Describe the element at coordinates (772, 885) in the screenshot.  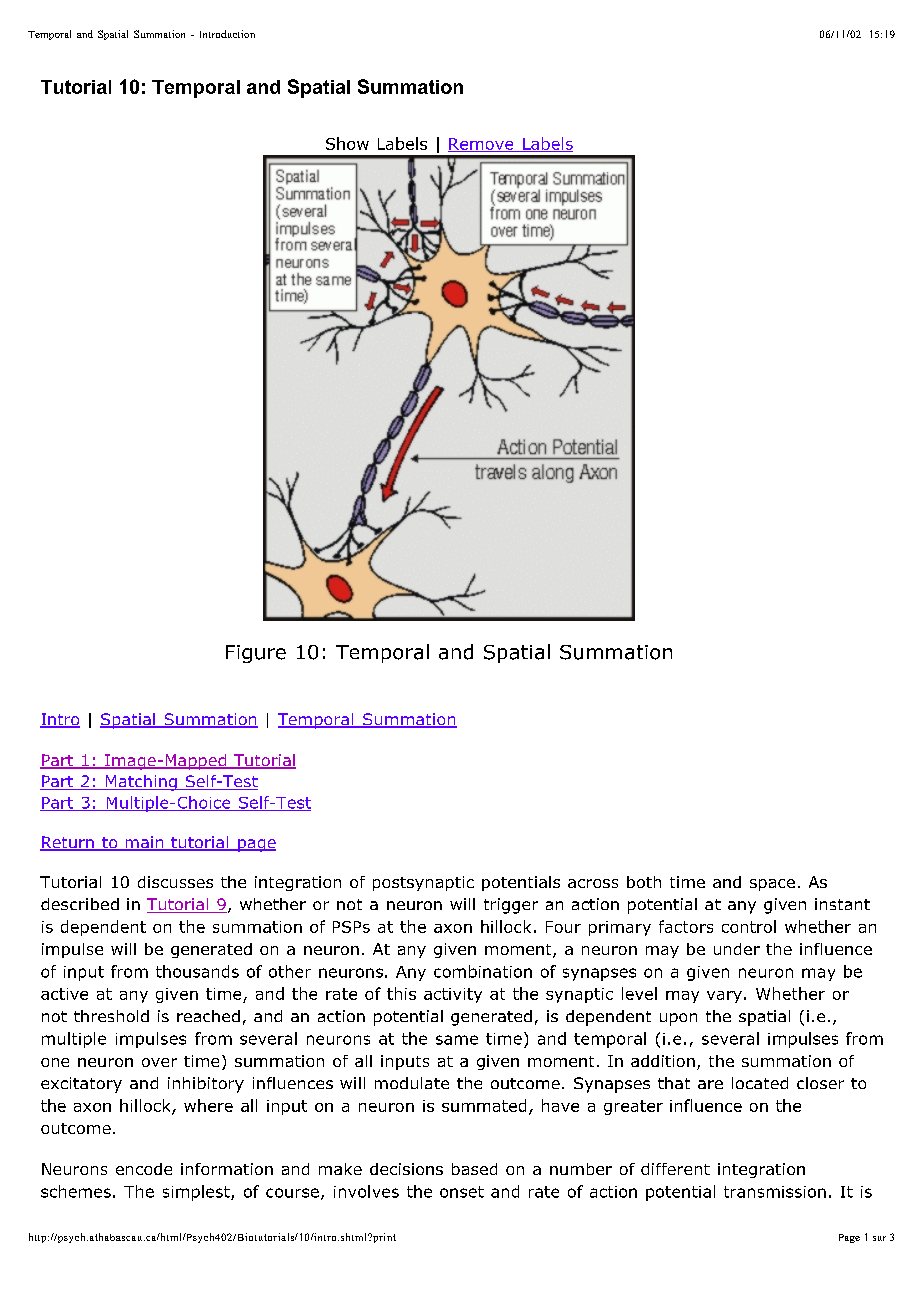
I see `space` at that location.
